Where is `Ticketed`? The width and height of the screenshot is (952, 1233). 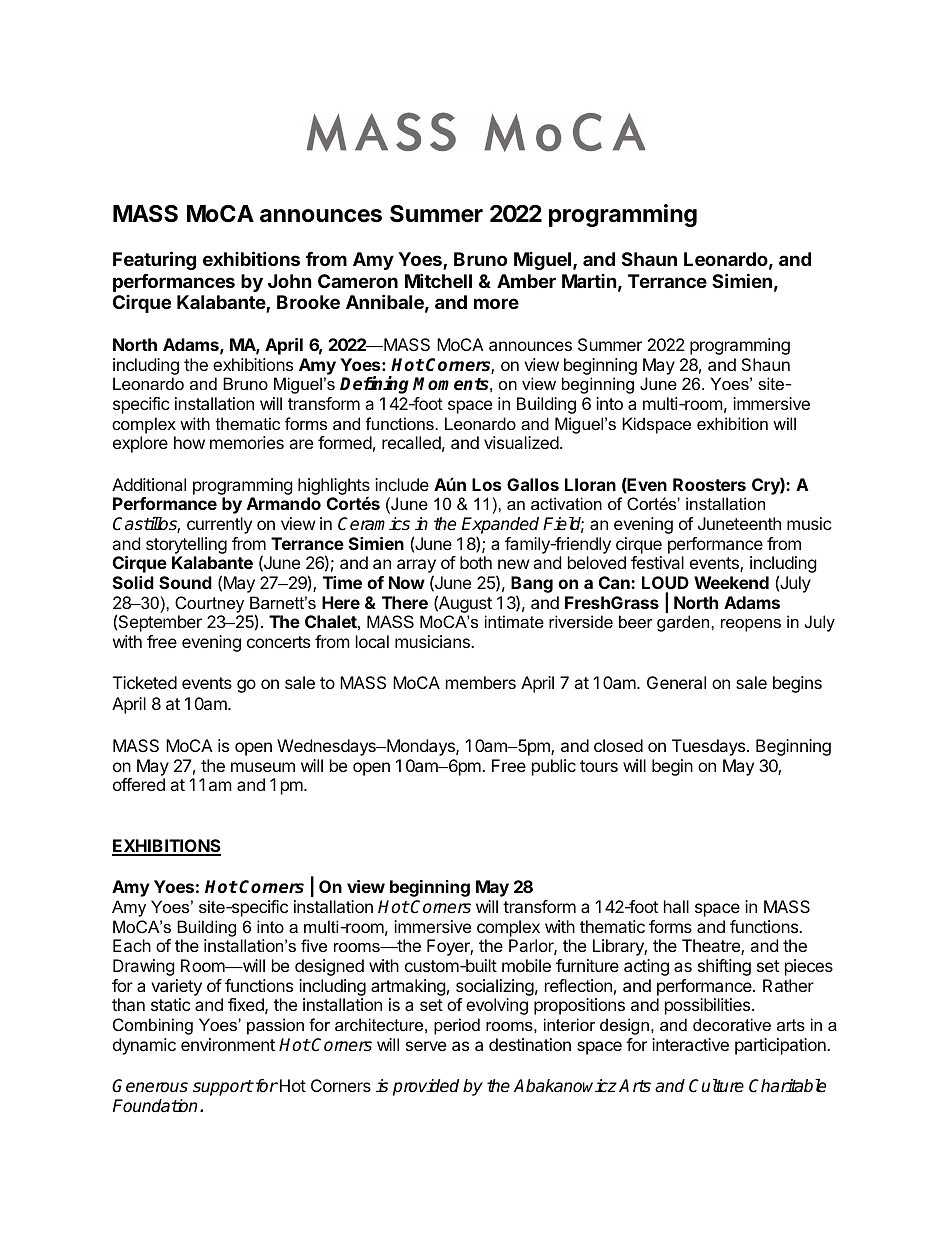 Ticketed is located at coordinates (145, 682).
